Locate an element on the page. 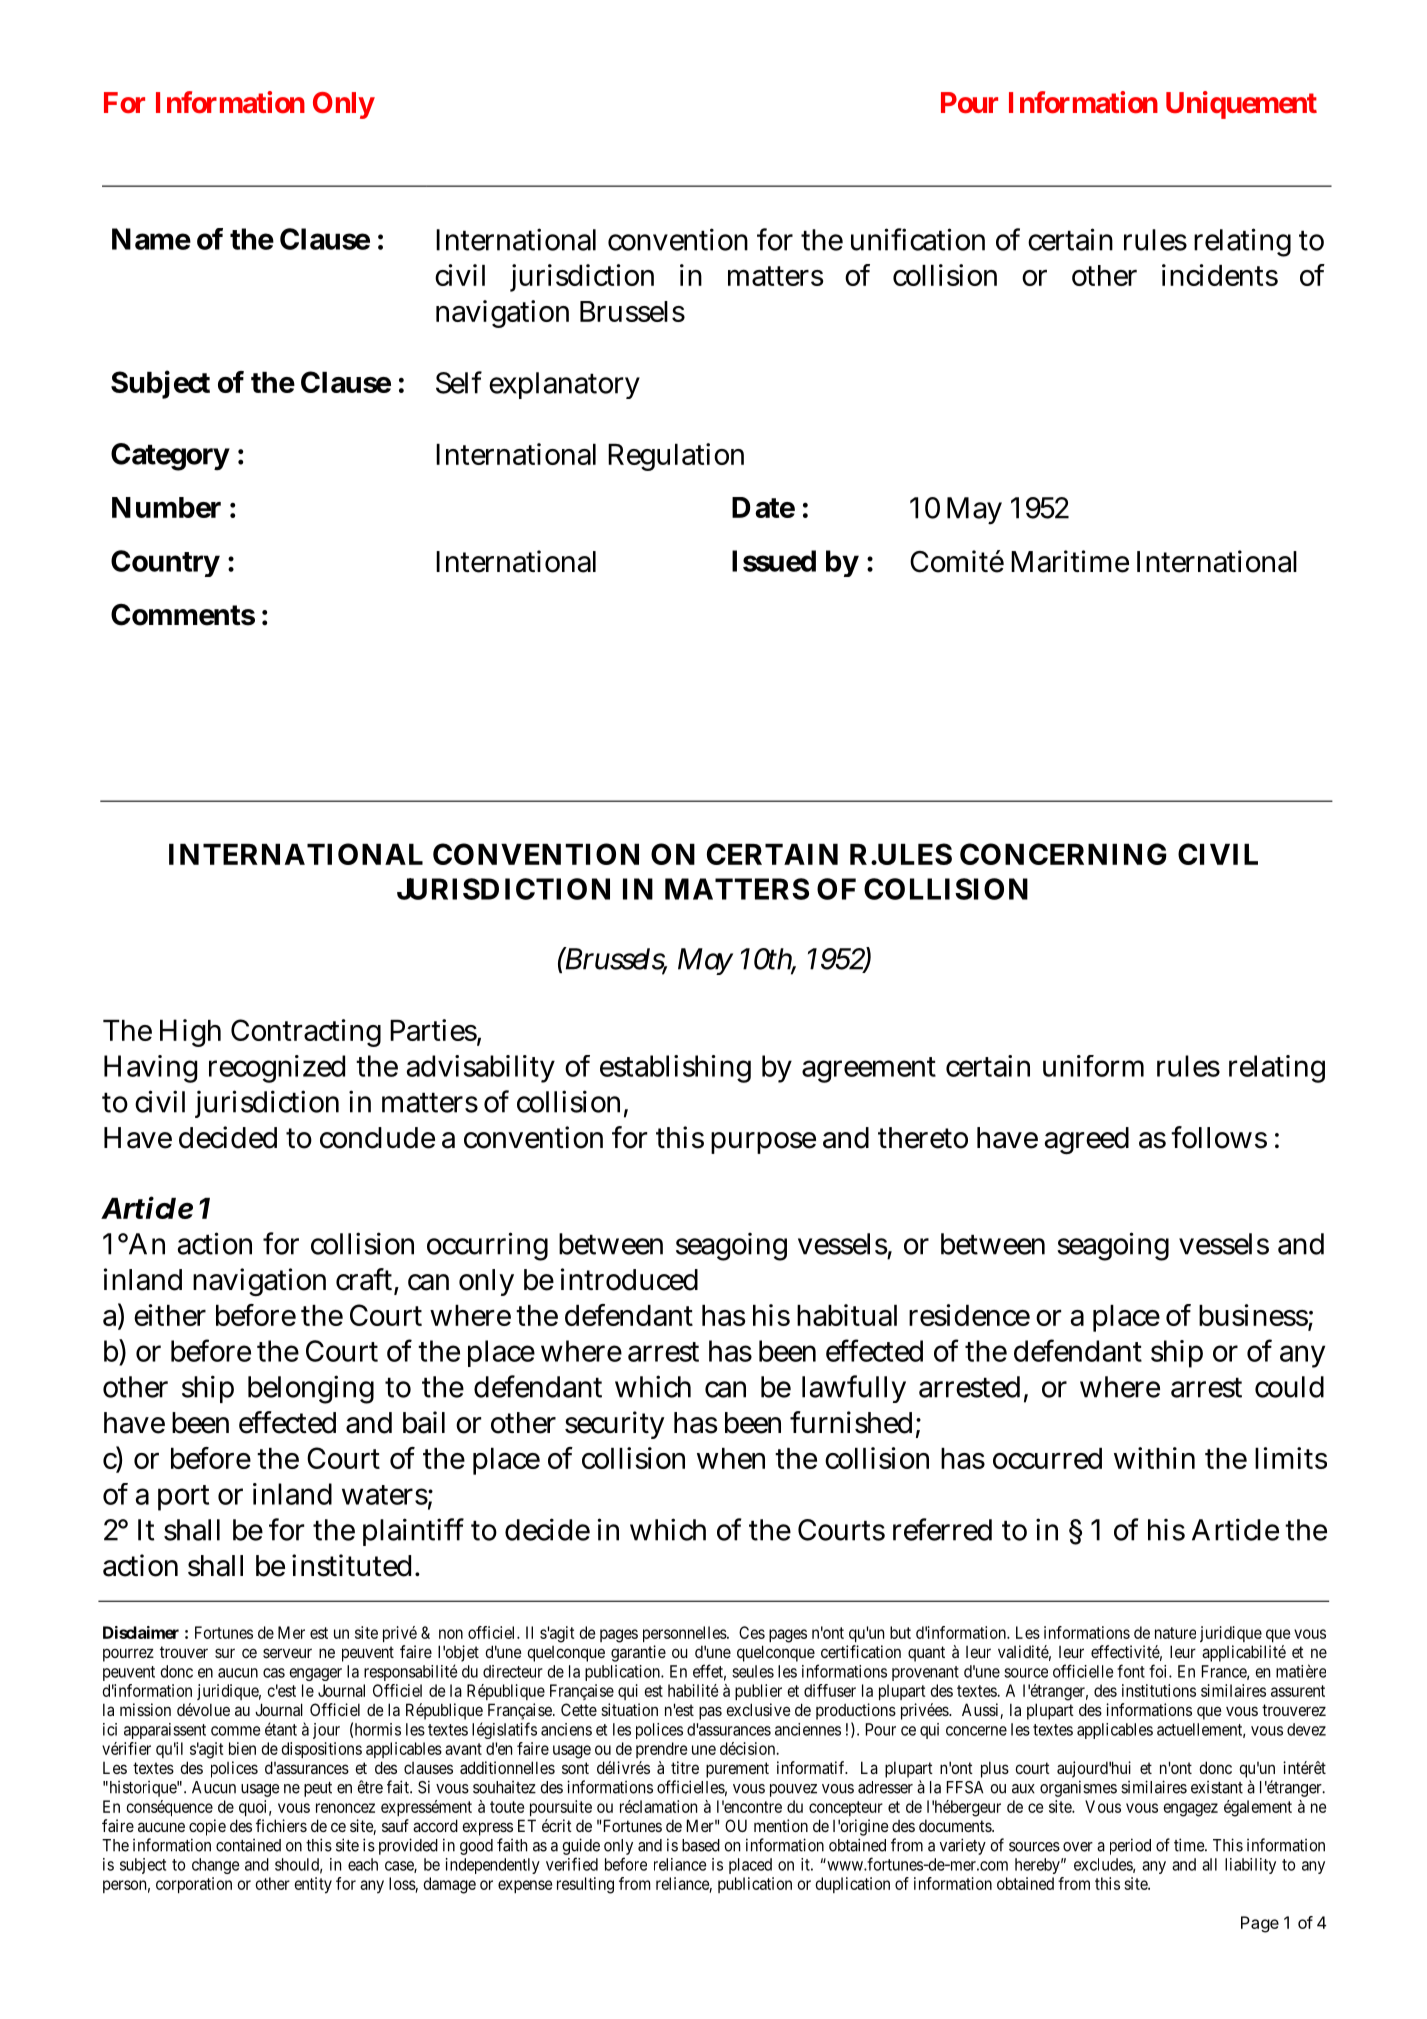 Image resolution: width=1427 pixels, height=2019 pixels. could is located at coordinates (1289, 1387).
